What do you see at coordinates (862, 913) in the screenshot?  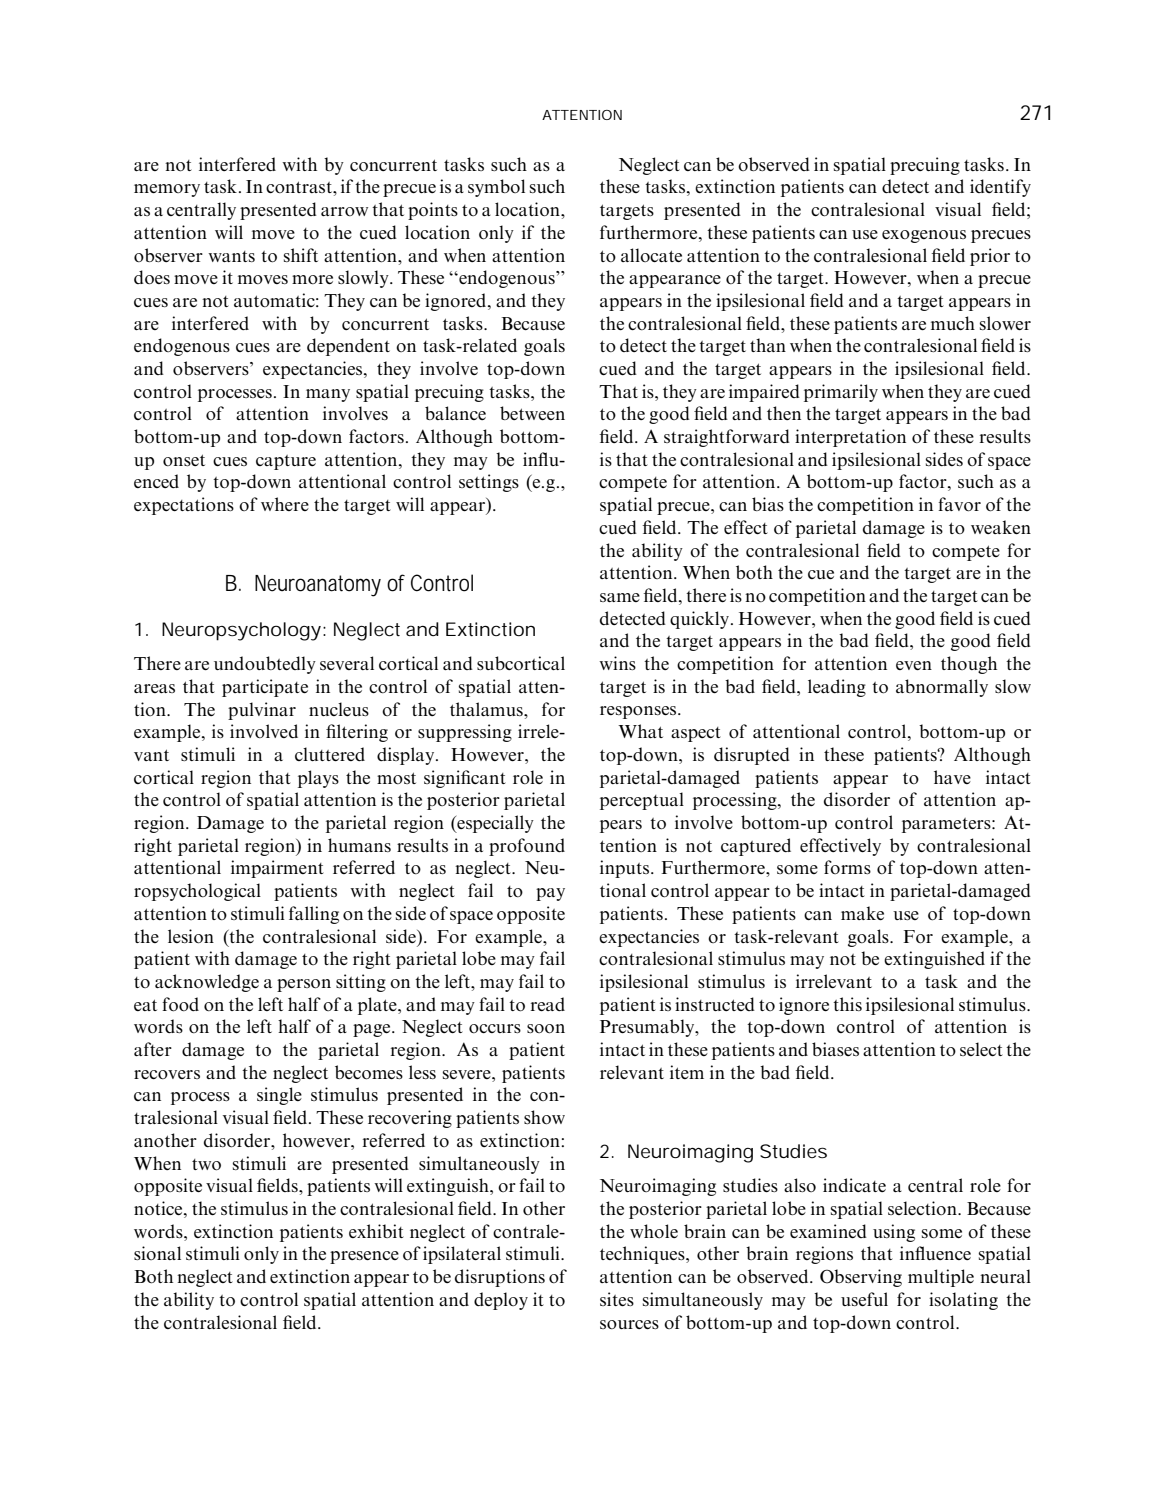 I see `make` at bounding box center [862, 913].
